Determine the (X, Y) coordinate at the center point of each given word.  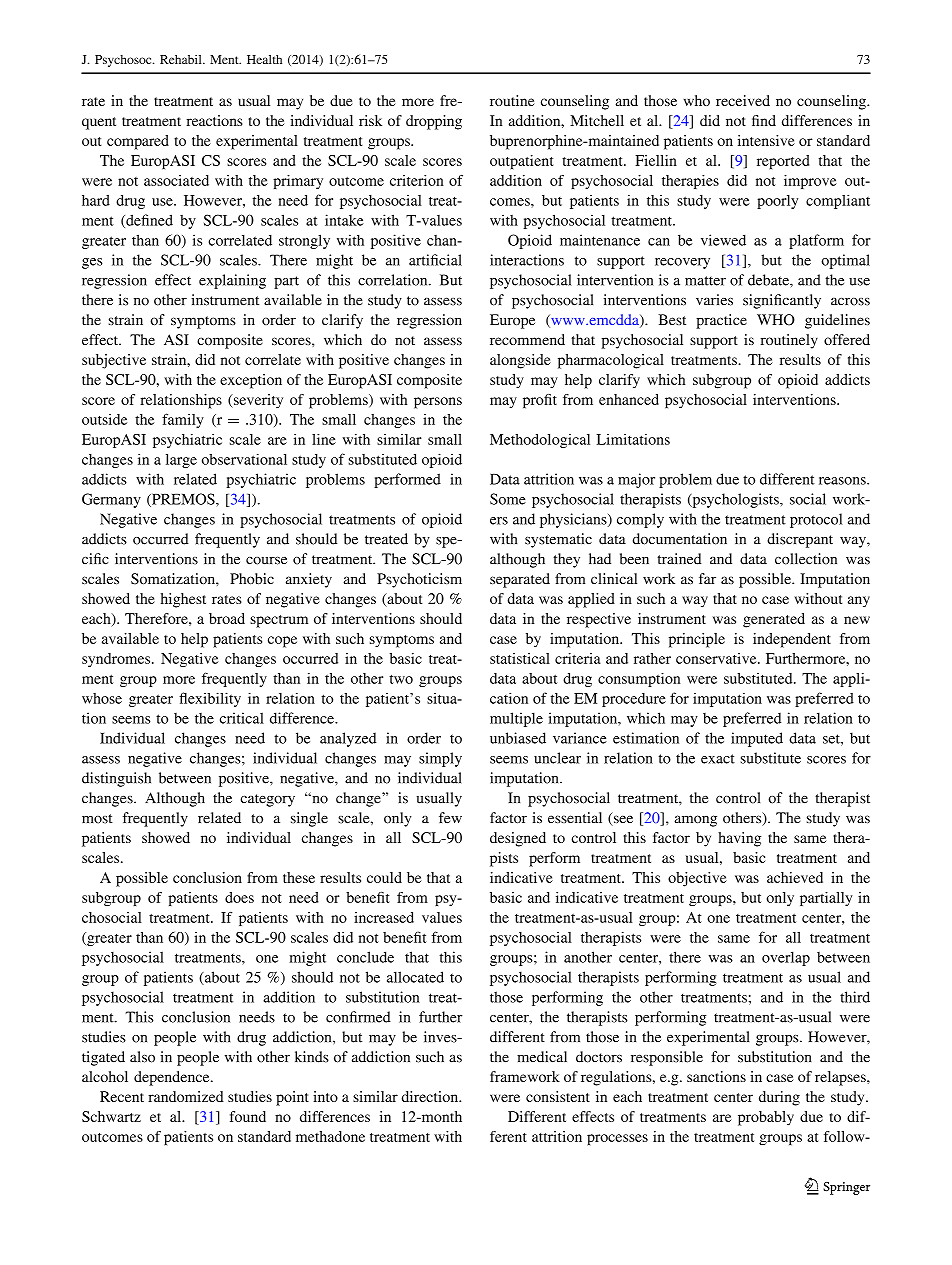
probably (766, 1118)
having (739, 839)
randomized (186, 1096)
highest (183, 600)
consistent (558, 1096)
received (743, 100)
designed (518, 839)
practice (721, 321)
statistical (520, 658)
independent (792, 640)
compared (138, 142)
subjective (114, 361)
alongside (520, 361)
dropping (434, 122)
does (239, 897)
